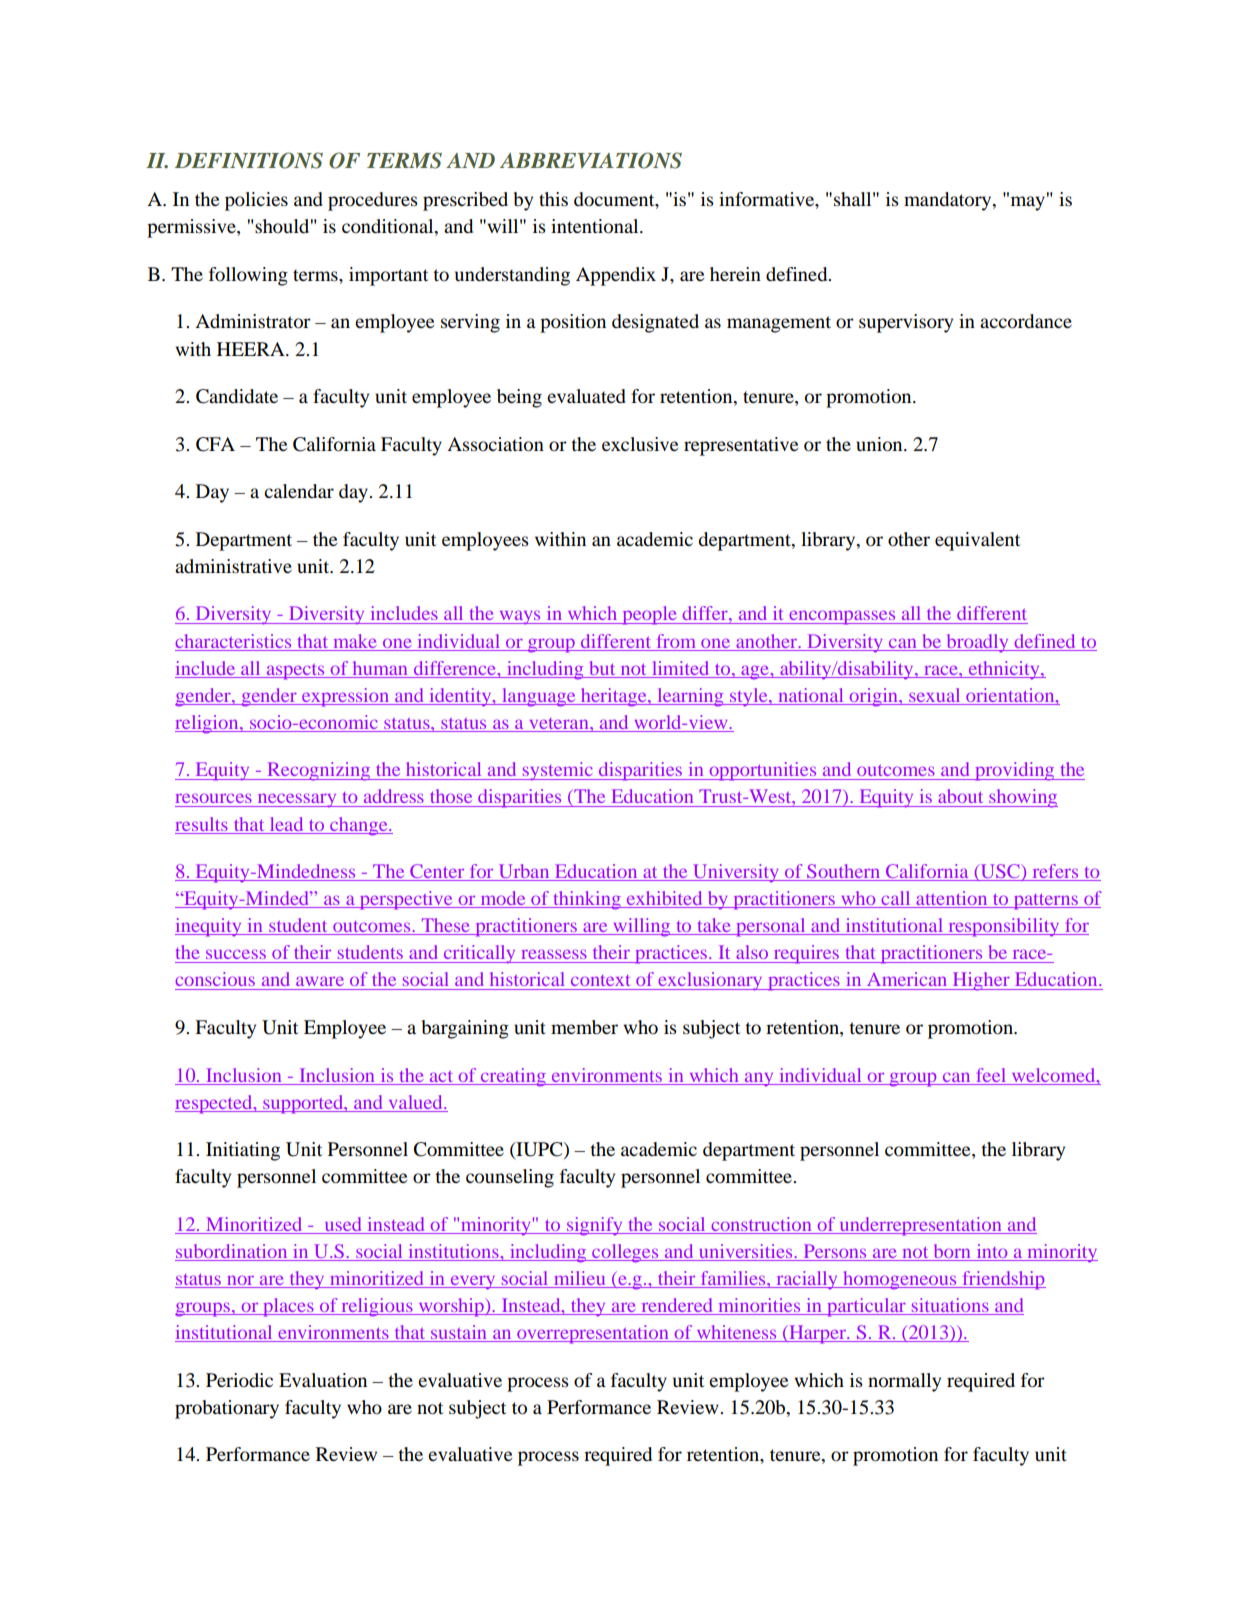  I want to click on intentional, so click(596, 226).
